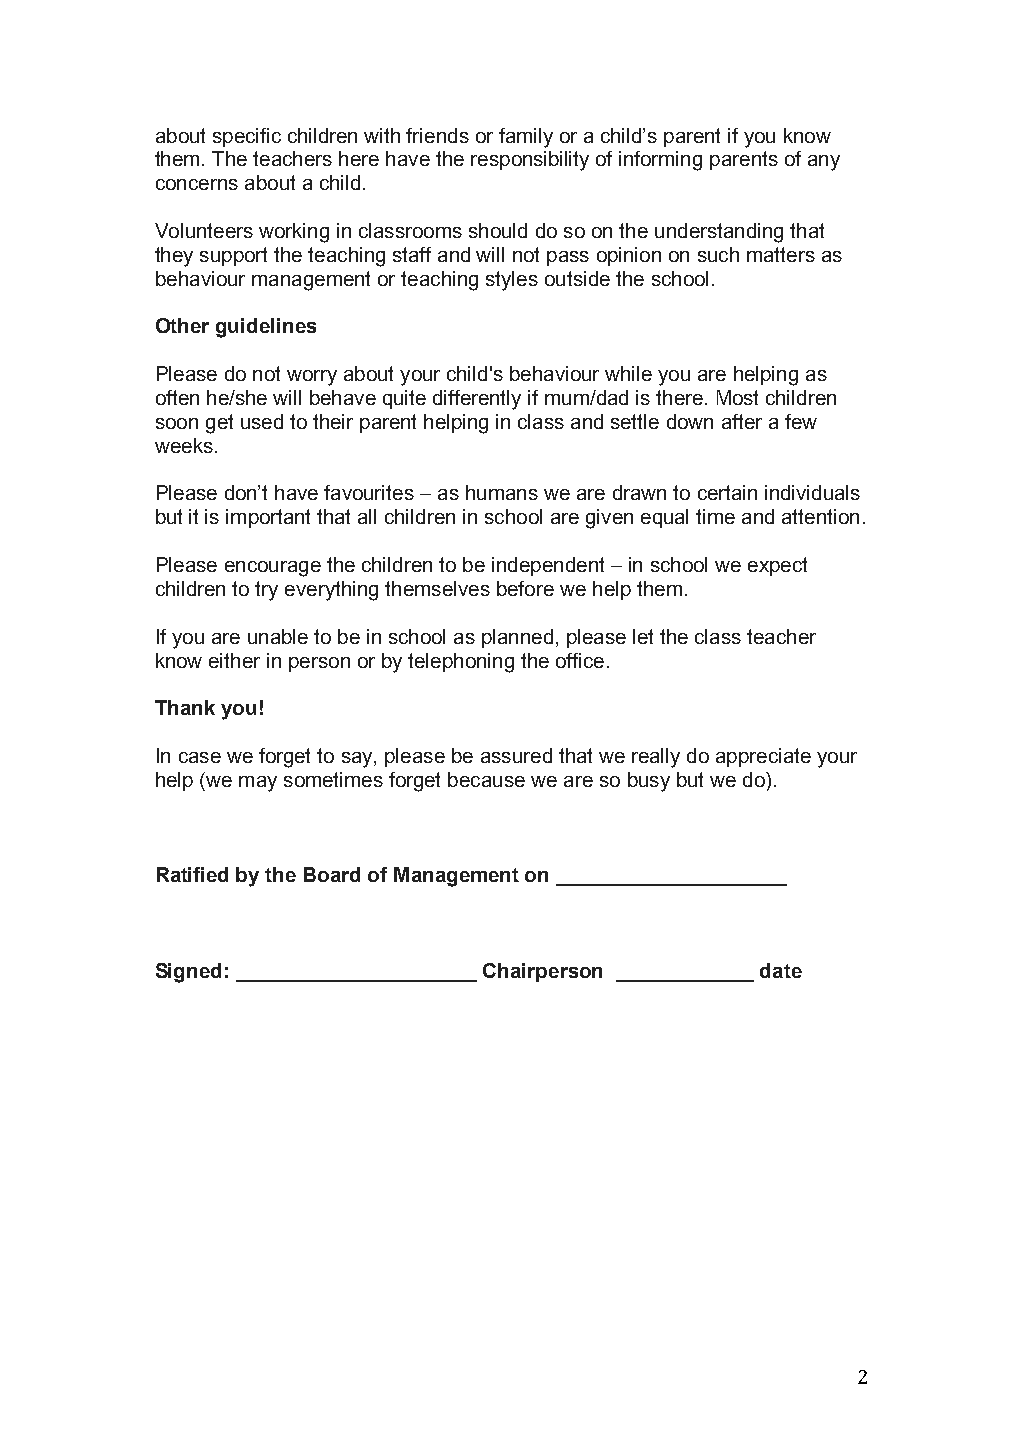  Describe the element at coordinates (273, 569) in the image. I see `encourage` at that location.
